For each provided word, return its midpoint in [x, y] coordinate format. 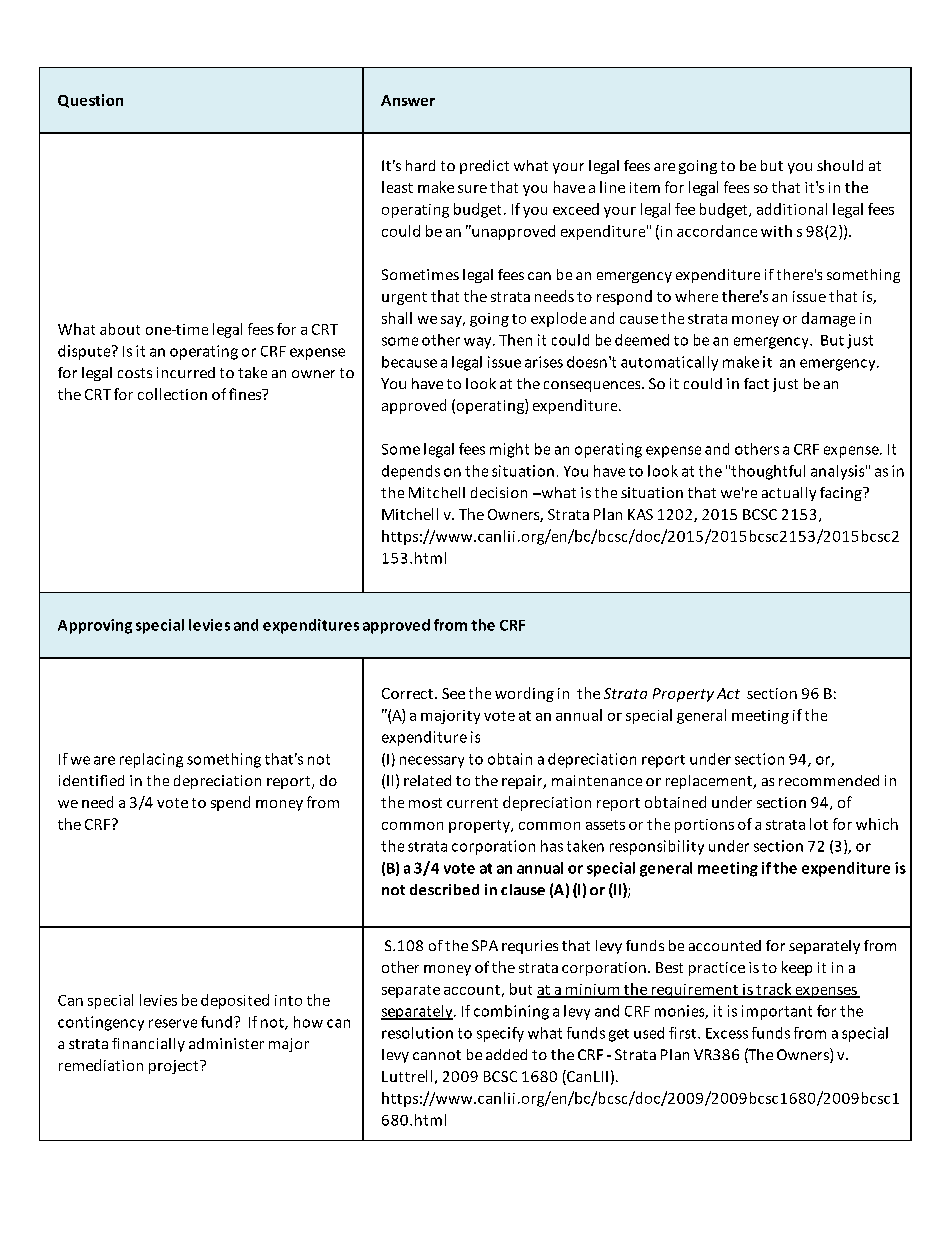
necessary [432, 762]
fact [756, 383]
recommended [829, 780]
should [840, 165]
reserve [173, 1023]
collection [172, 394]
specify [500, 1034]
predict [484, 167]
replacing [151, 760]
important [777, 1012]
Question [90, 101]
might [509, 450]
